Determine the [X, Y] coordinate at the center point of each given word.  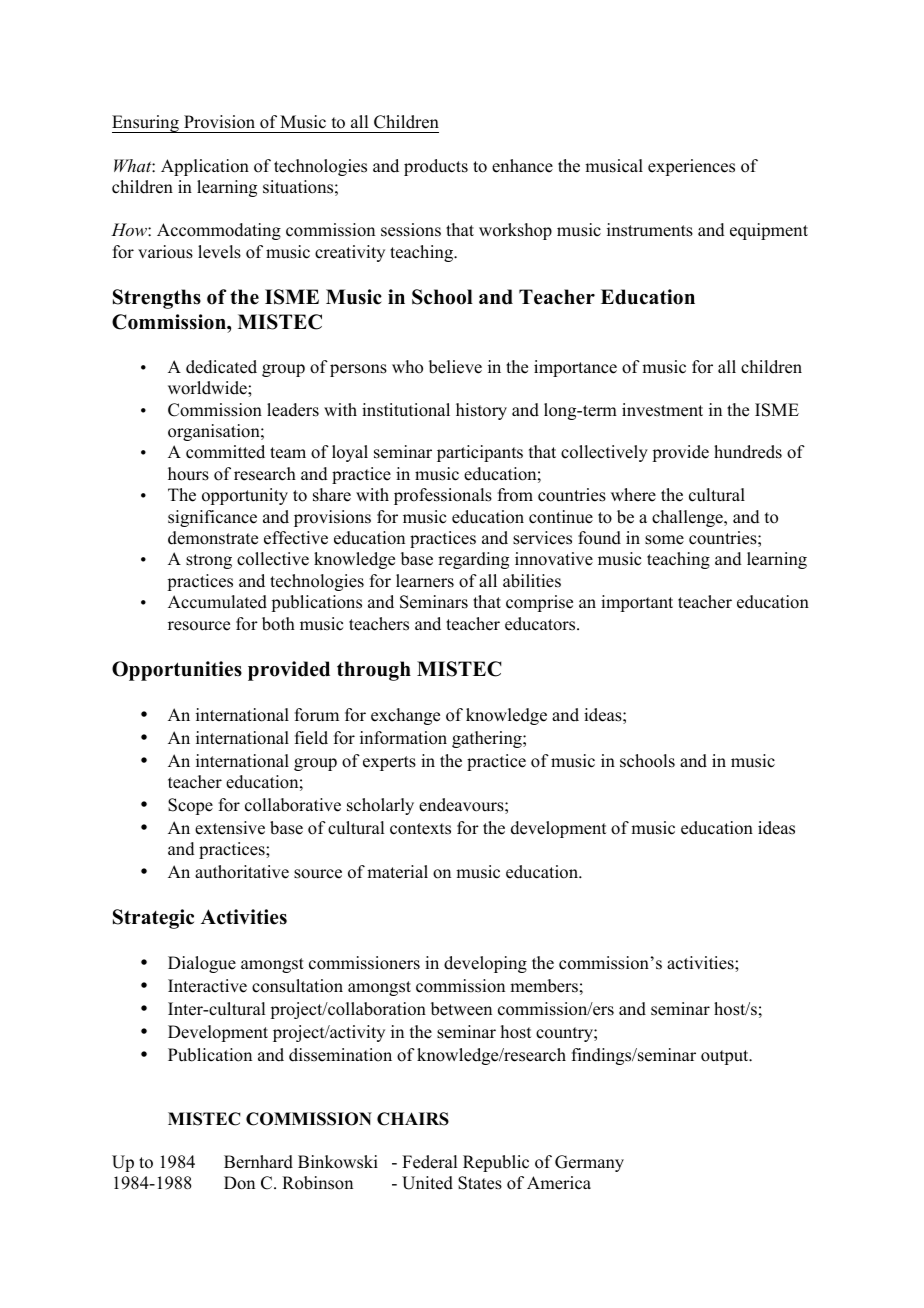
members [544, 986]
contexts [420, 829]
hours [188, 474]
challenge [688, 518]
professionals [443, 496]
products [436, 167]
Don [239, 1183]
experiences [691, 167]
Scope [190, 806]
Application [205, 167]
